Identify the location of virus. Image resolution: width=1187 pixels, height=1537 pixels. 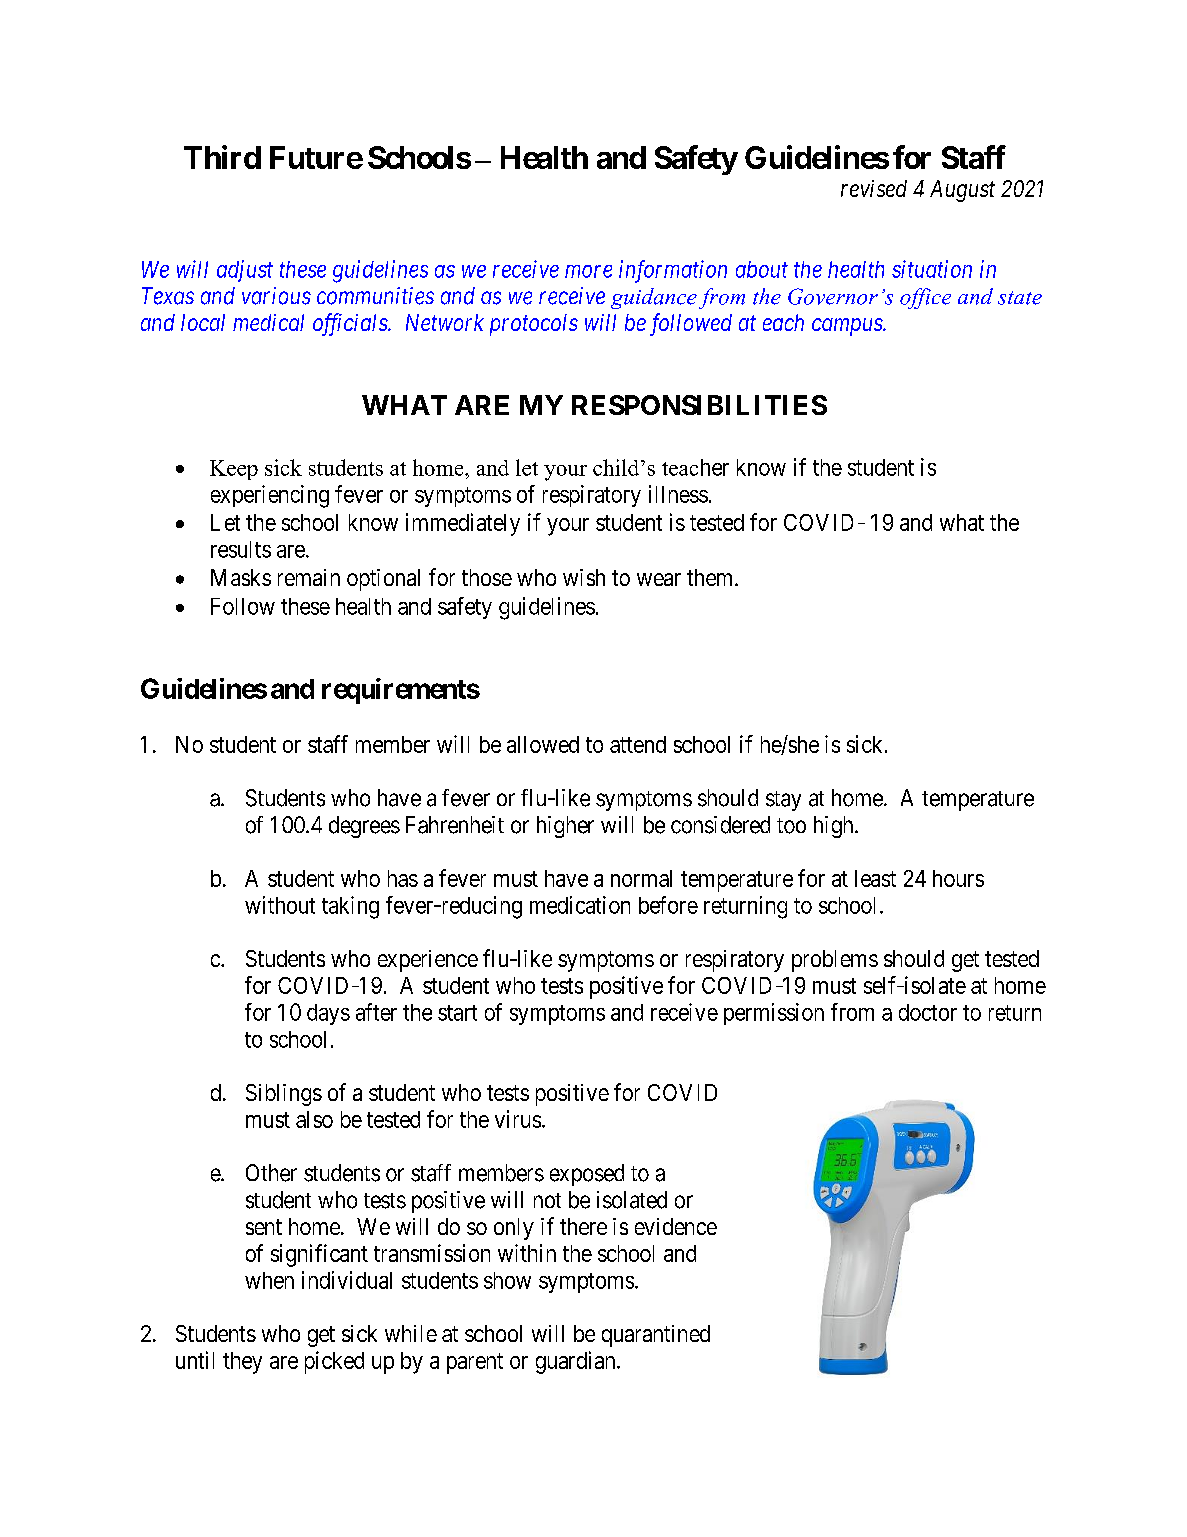
(518, 1119).
